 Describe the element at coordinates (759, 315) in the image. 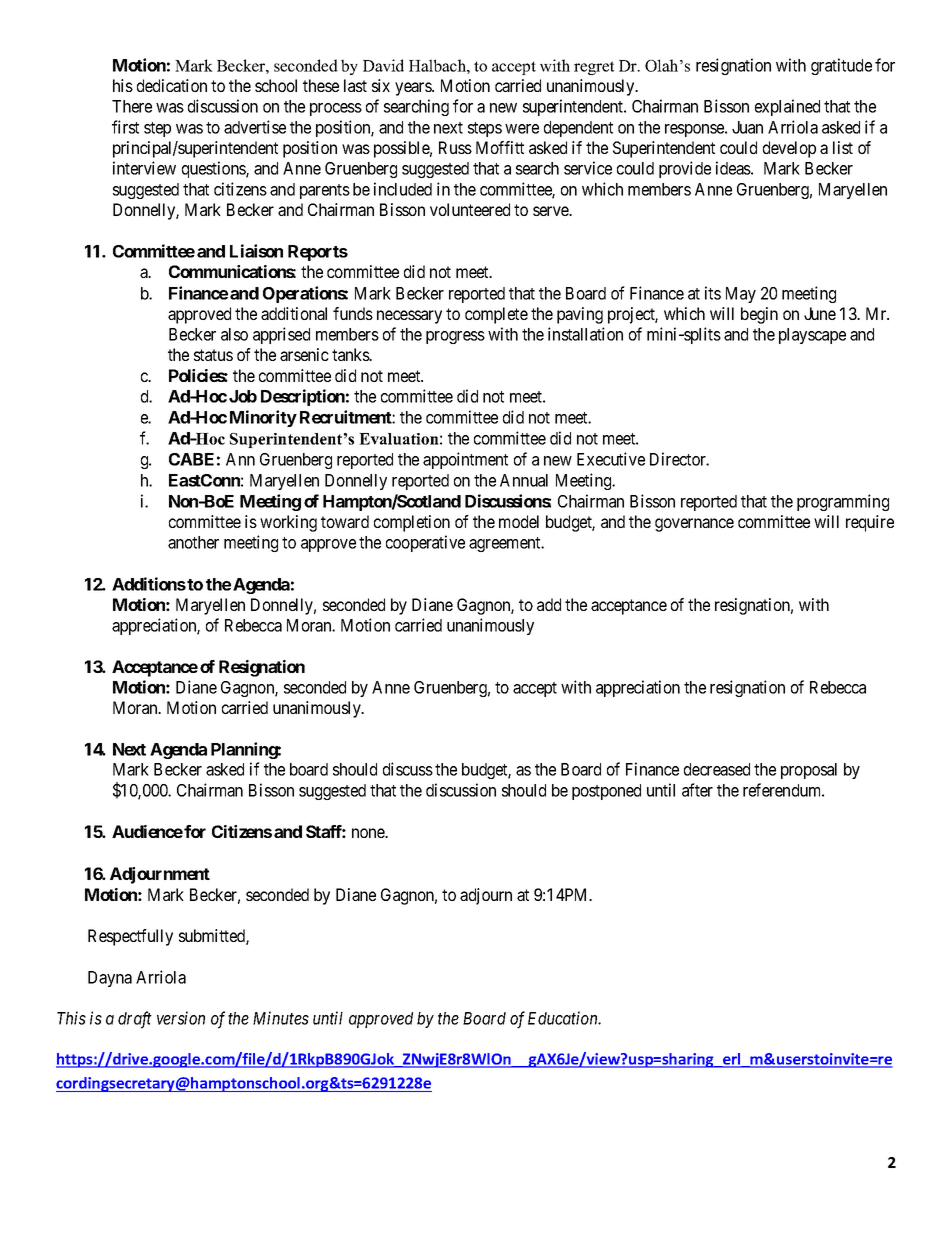

I see `begin` at that location.
